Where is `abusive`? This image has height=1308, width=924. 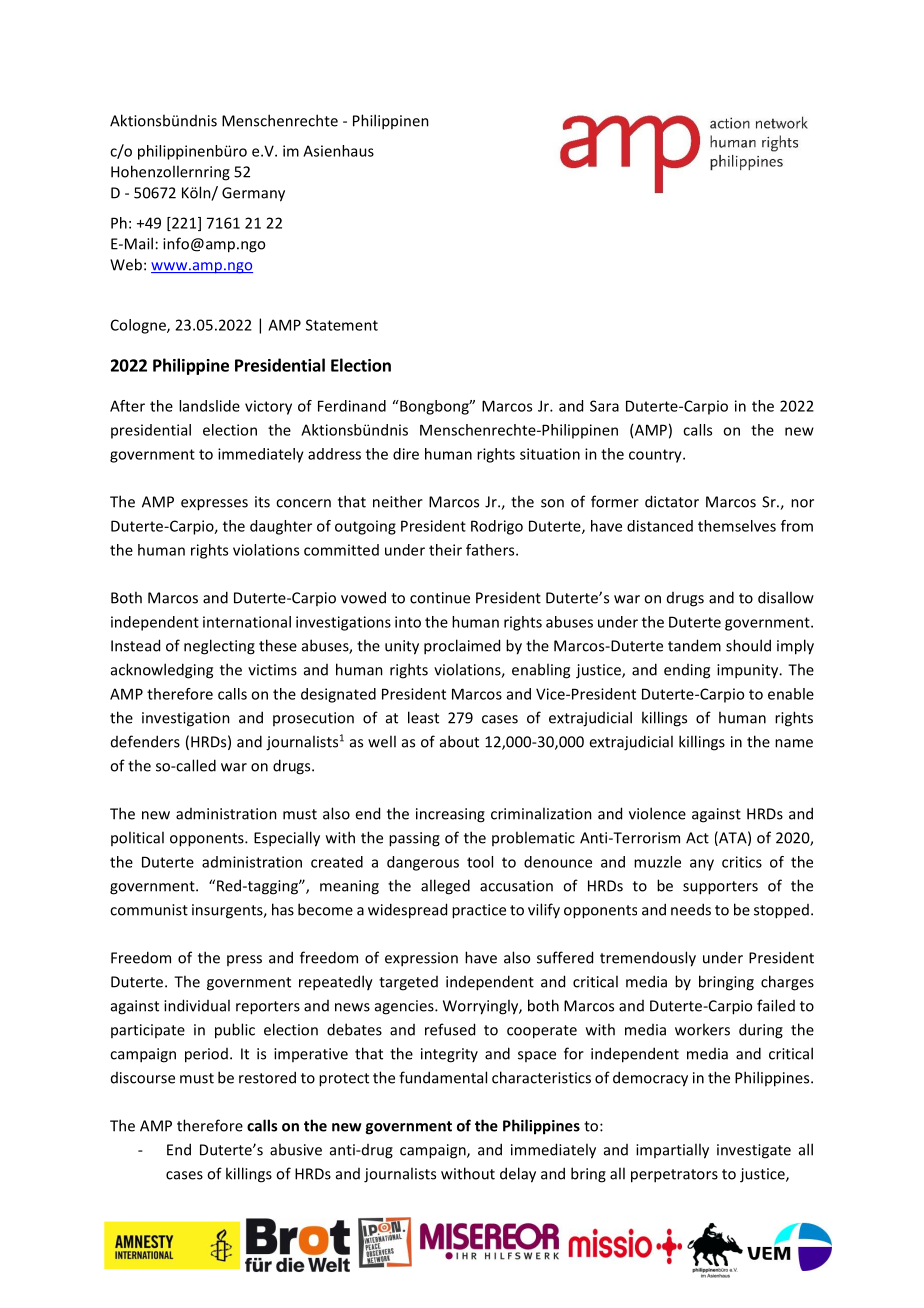 abusive is located at coordinates (296, 1149).
